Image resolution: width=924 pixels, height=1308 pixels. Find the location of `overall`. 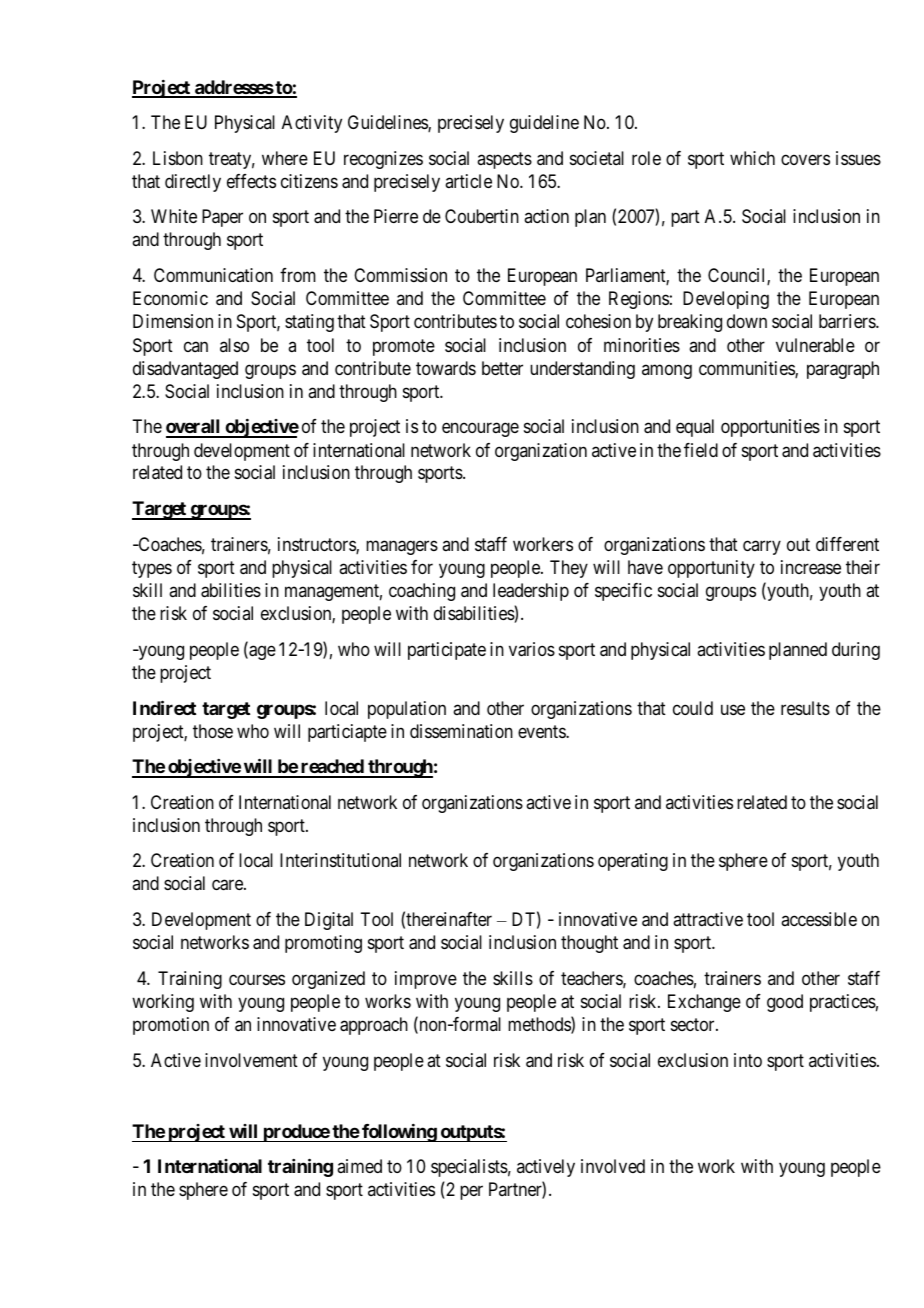

overall is located at coordinates (194, 428).
